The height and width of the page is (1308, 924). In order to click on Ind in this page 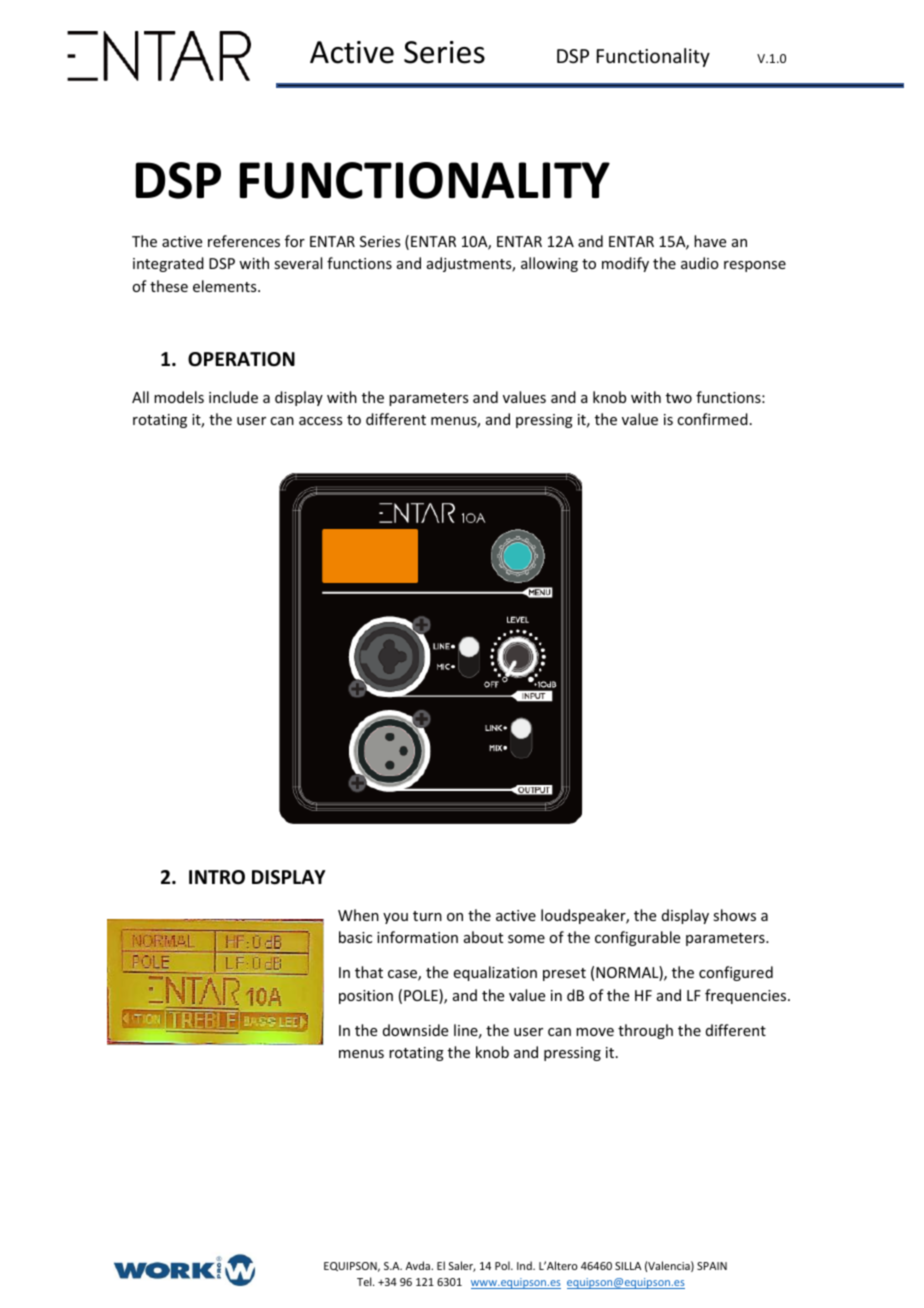, I will do `click(525, 1265)`.
